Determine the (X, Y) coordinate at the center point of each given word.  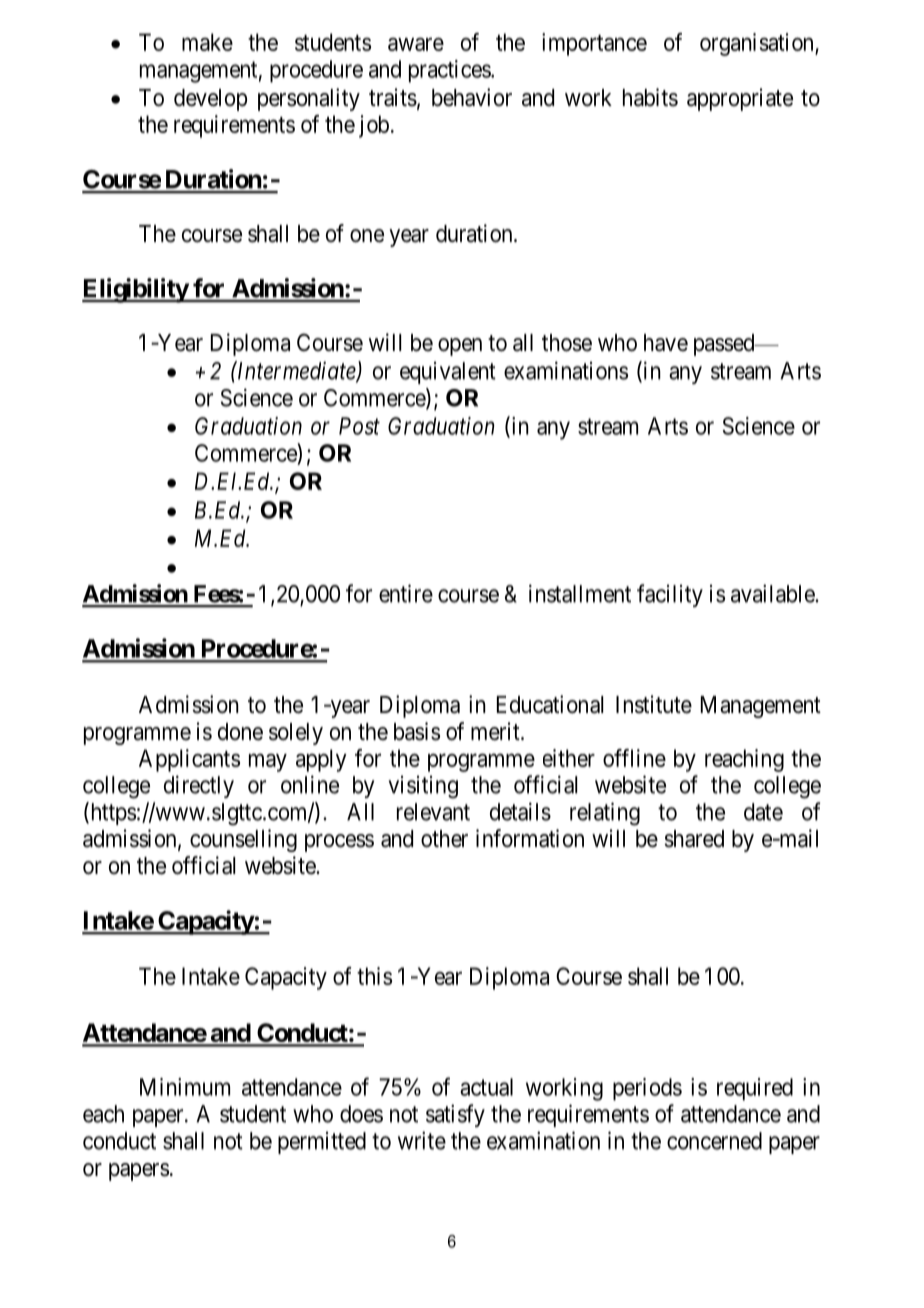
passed (725, 345)
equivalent (448, 373)
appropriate (740, 99)
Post (359, 426)
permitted (322, 1143)
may (268, 763)
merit (496, 731)
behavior (472, 97)
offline (634, 758)
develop (210, 100)
